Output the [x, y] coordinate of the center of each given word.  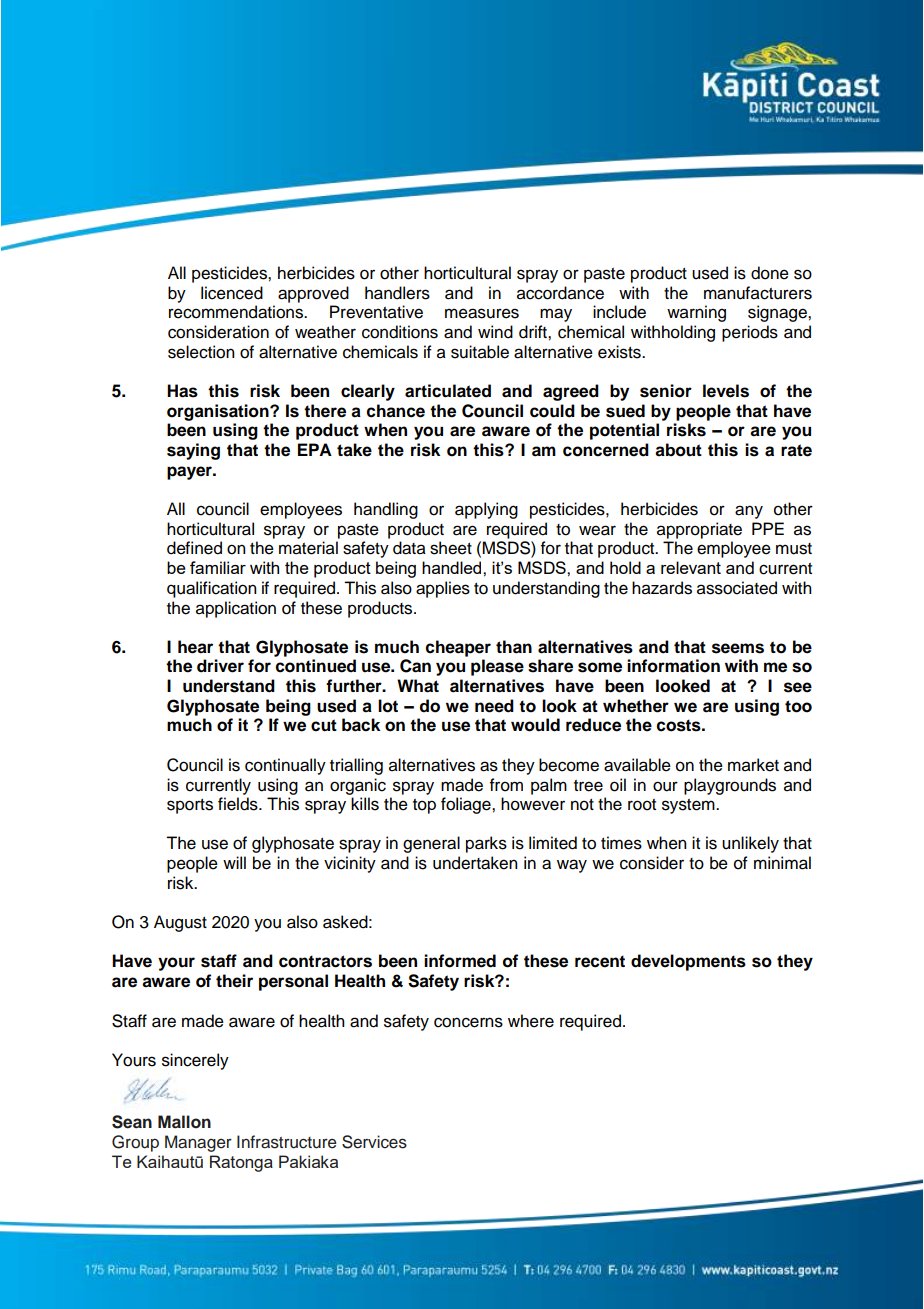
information [673, 666]
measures [482, 313]
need [494, 706]
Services [374, 1142]
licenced [232, 293]
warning [696, 313]
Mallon [184, 1122]
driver [220, 666]
